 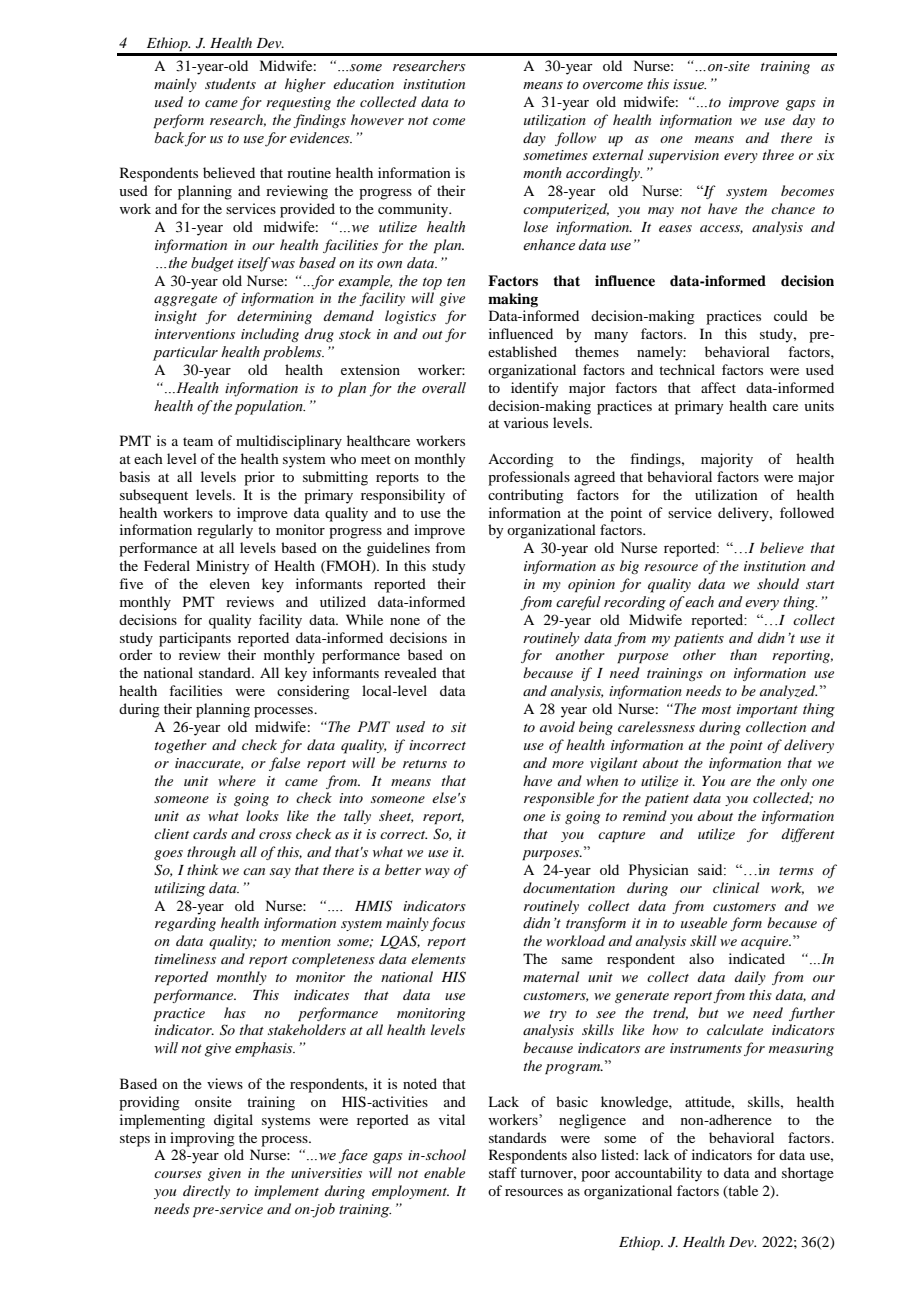 I want to click on affect, so click(x=718, y=387).
